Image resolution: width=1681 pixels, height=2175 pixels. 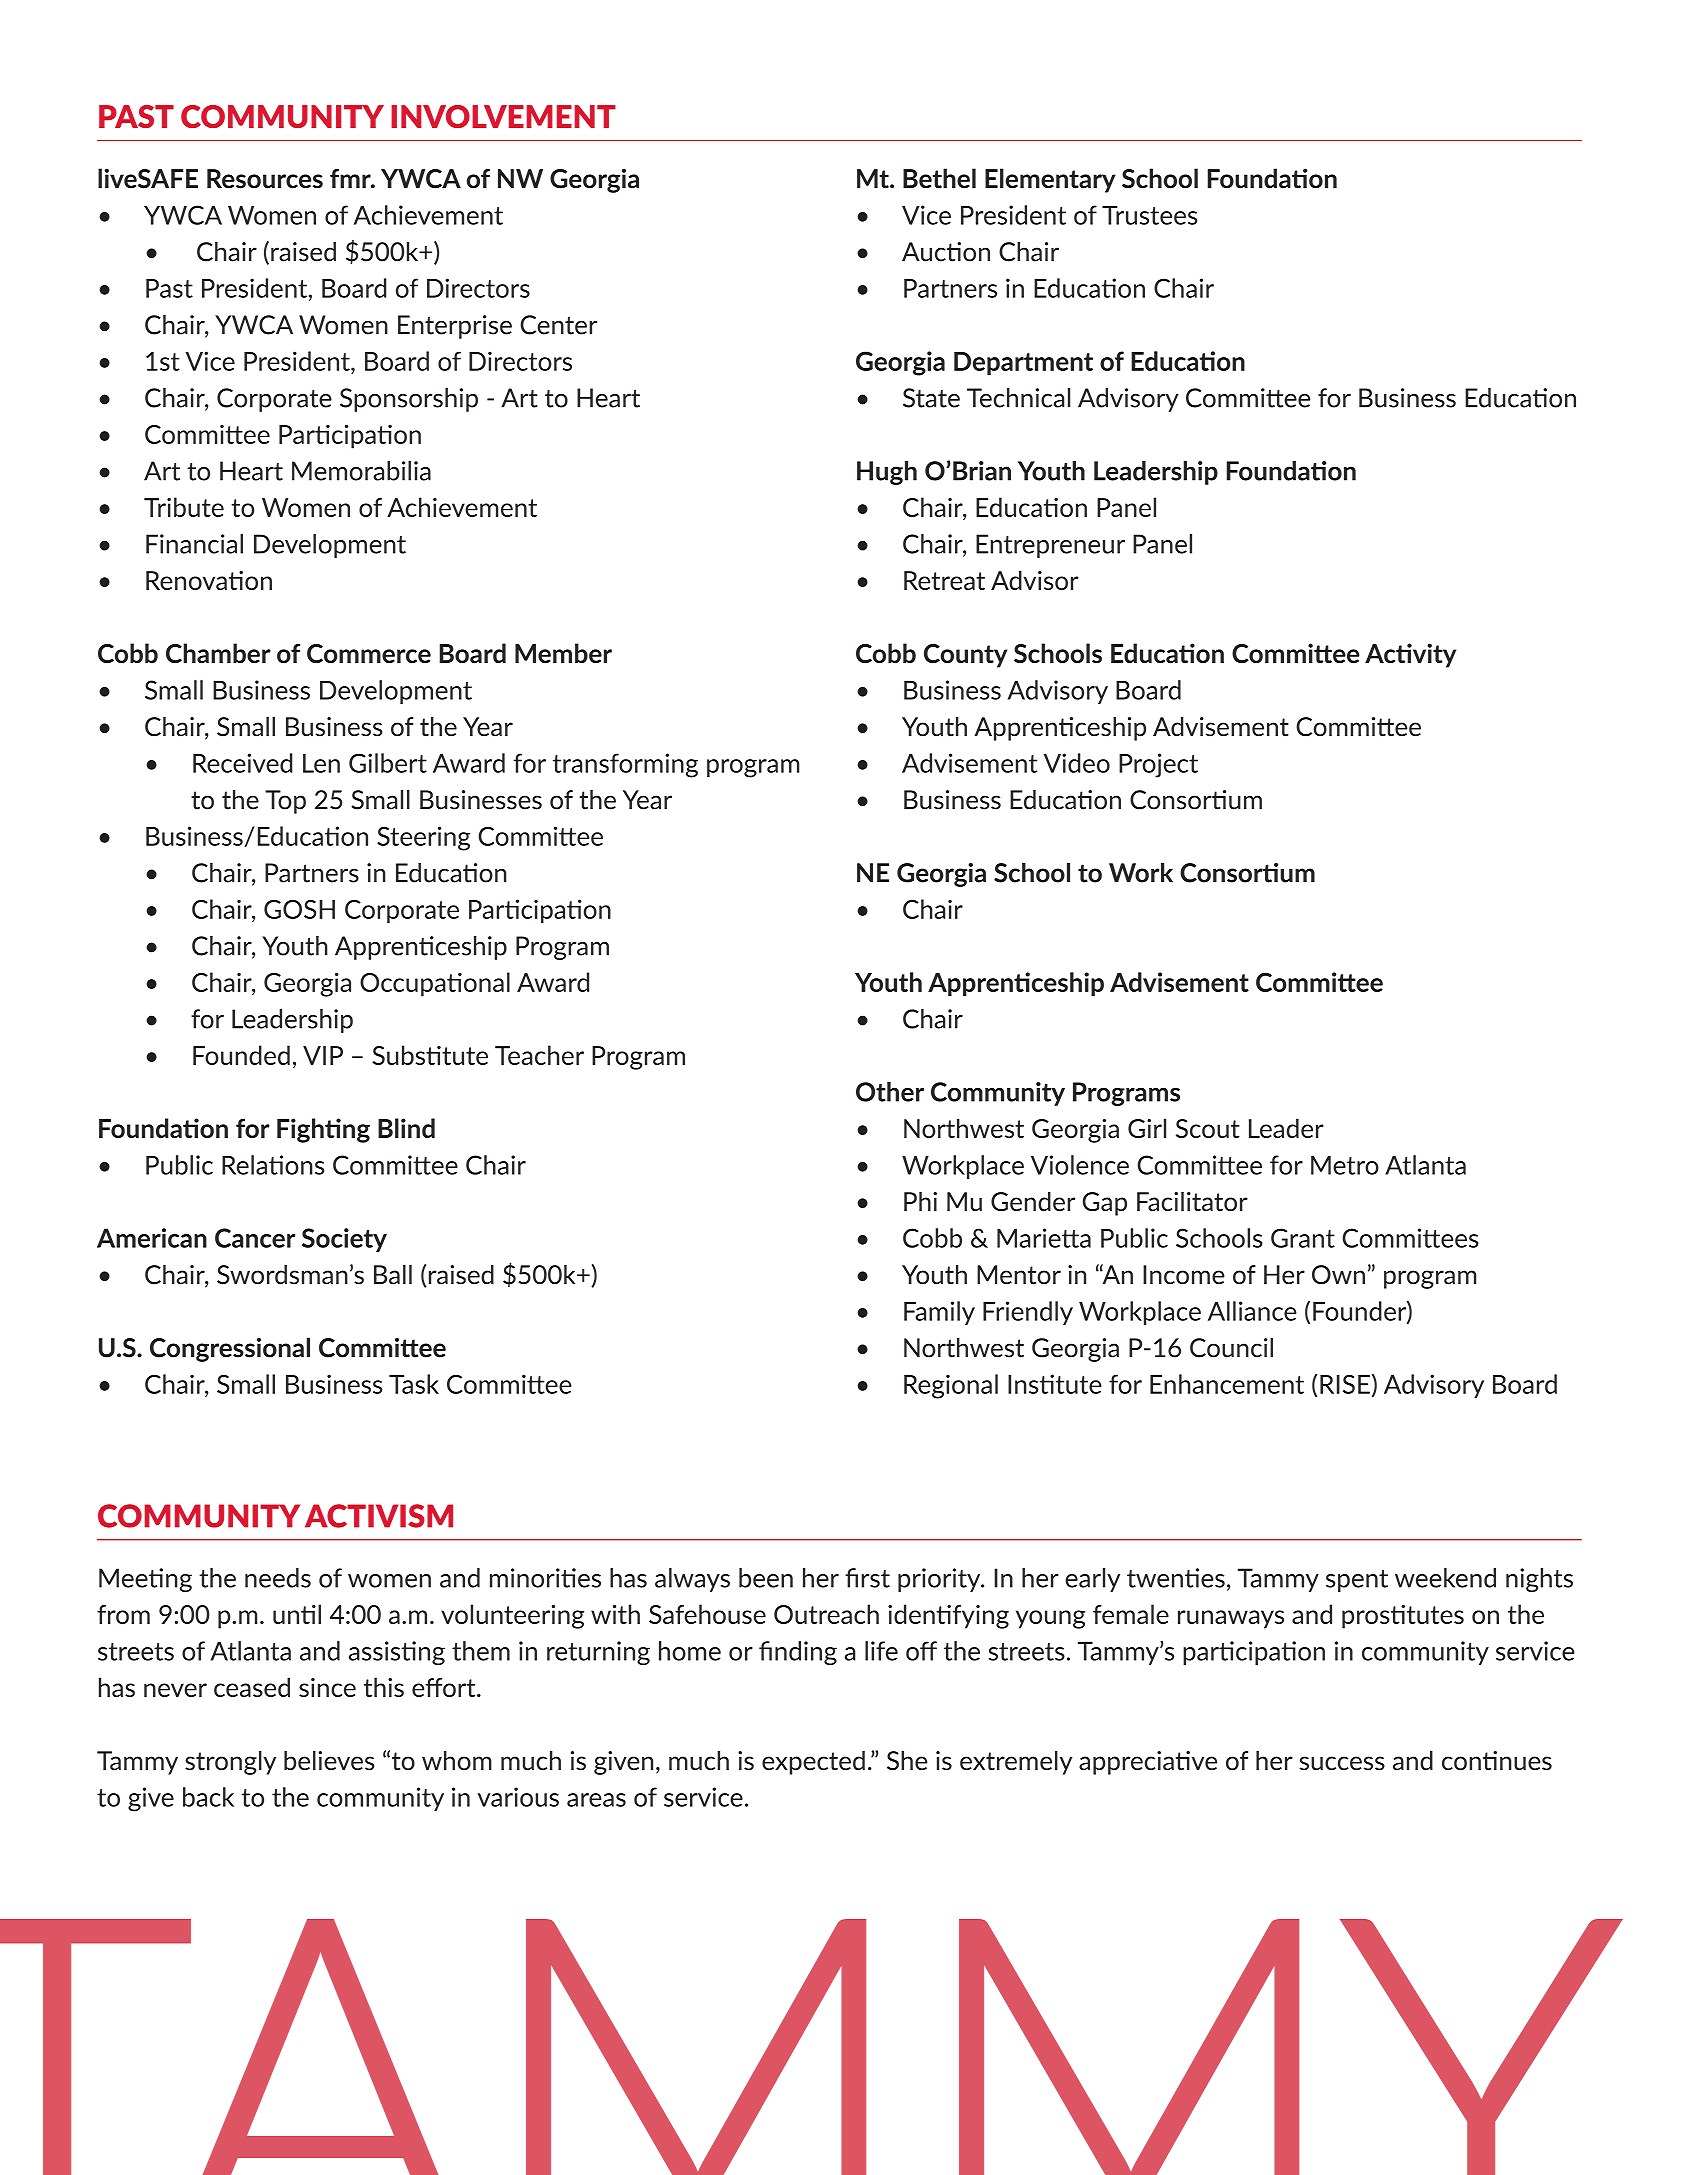 I want to click on believes, so click(x=329, y=1761).
